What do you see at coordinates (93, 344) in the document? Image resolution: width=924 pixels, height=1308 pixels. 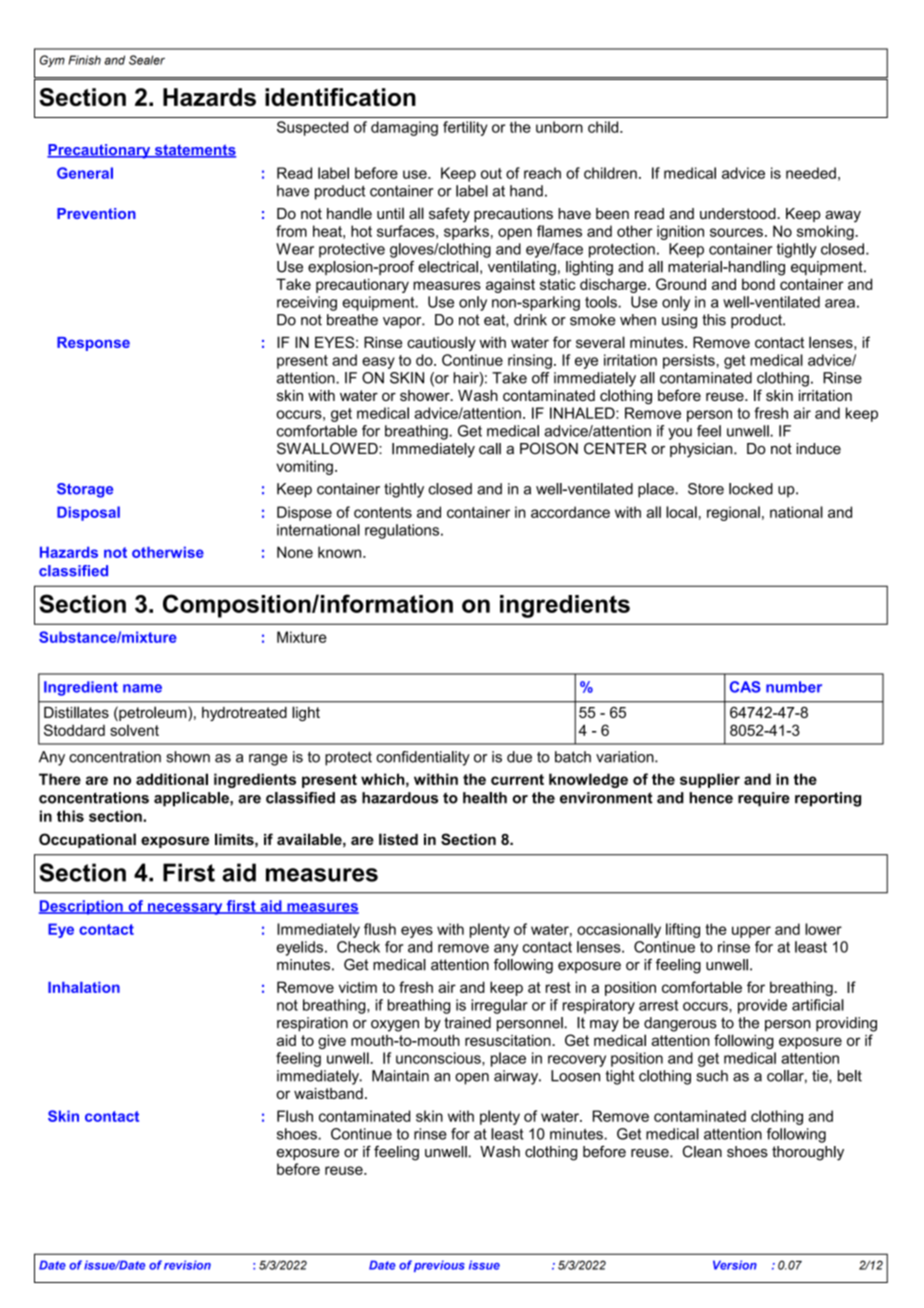 I see `Response` at bounding box center [93, 344].
